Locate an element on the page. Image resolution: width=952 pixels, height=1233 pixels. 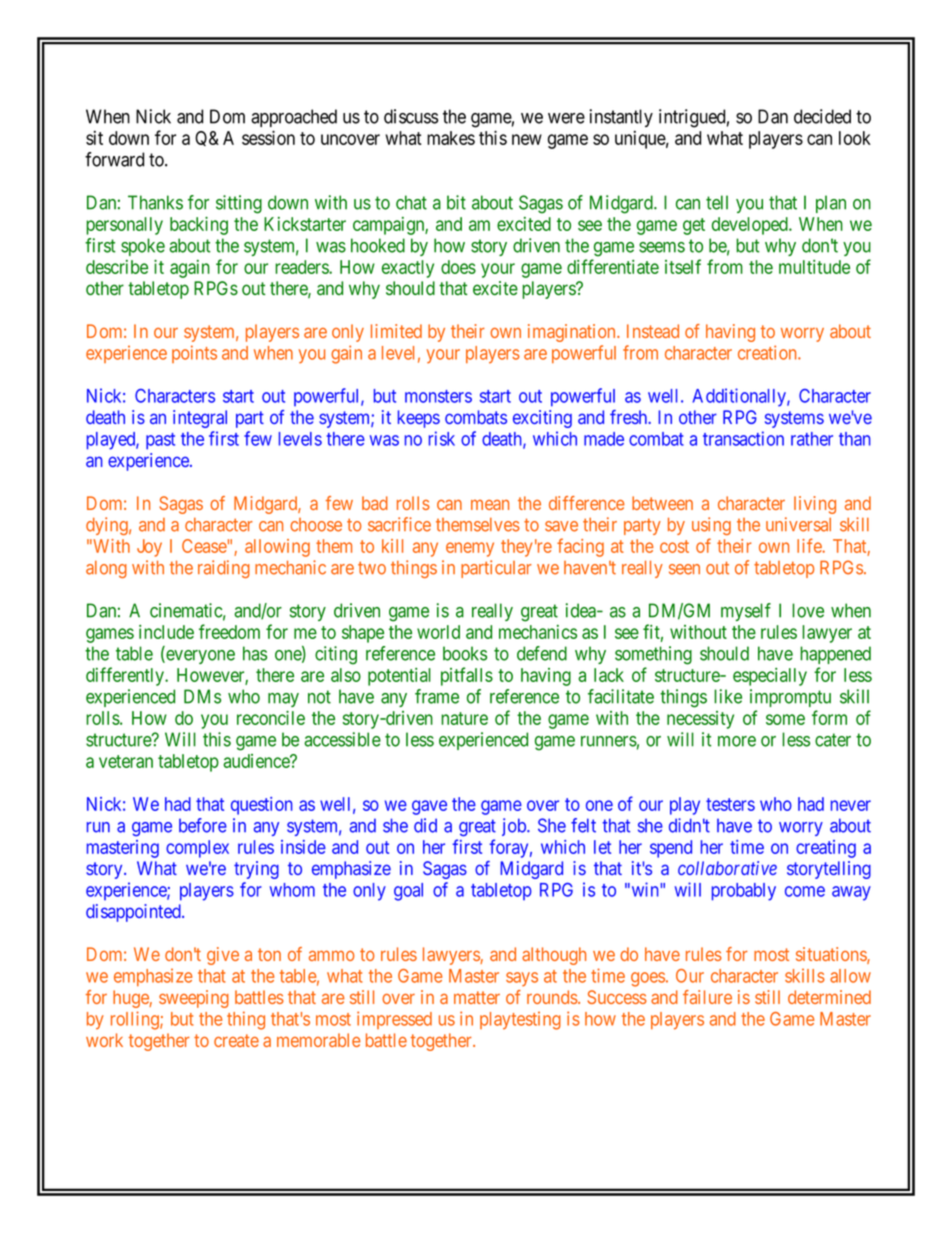
complex is located at coordinates (197, 849).
